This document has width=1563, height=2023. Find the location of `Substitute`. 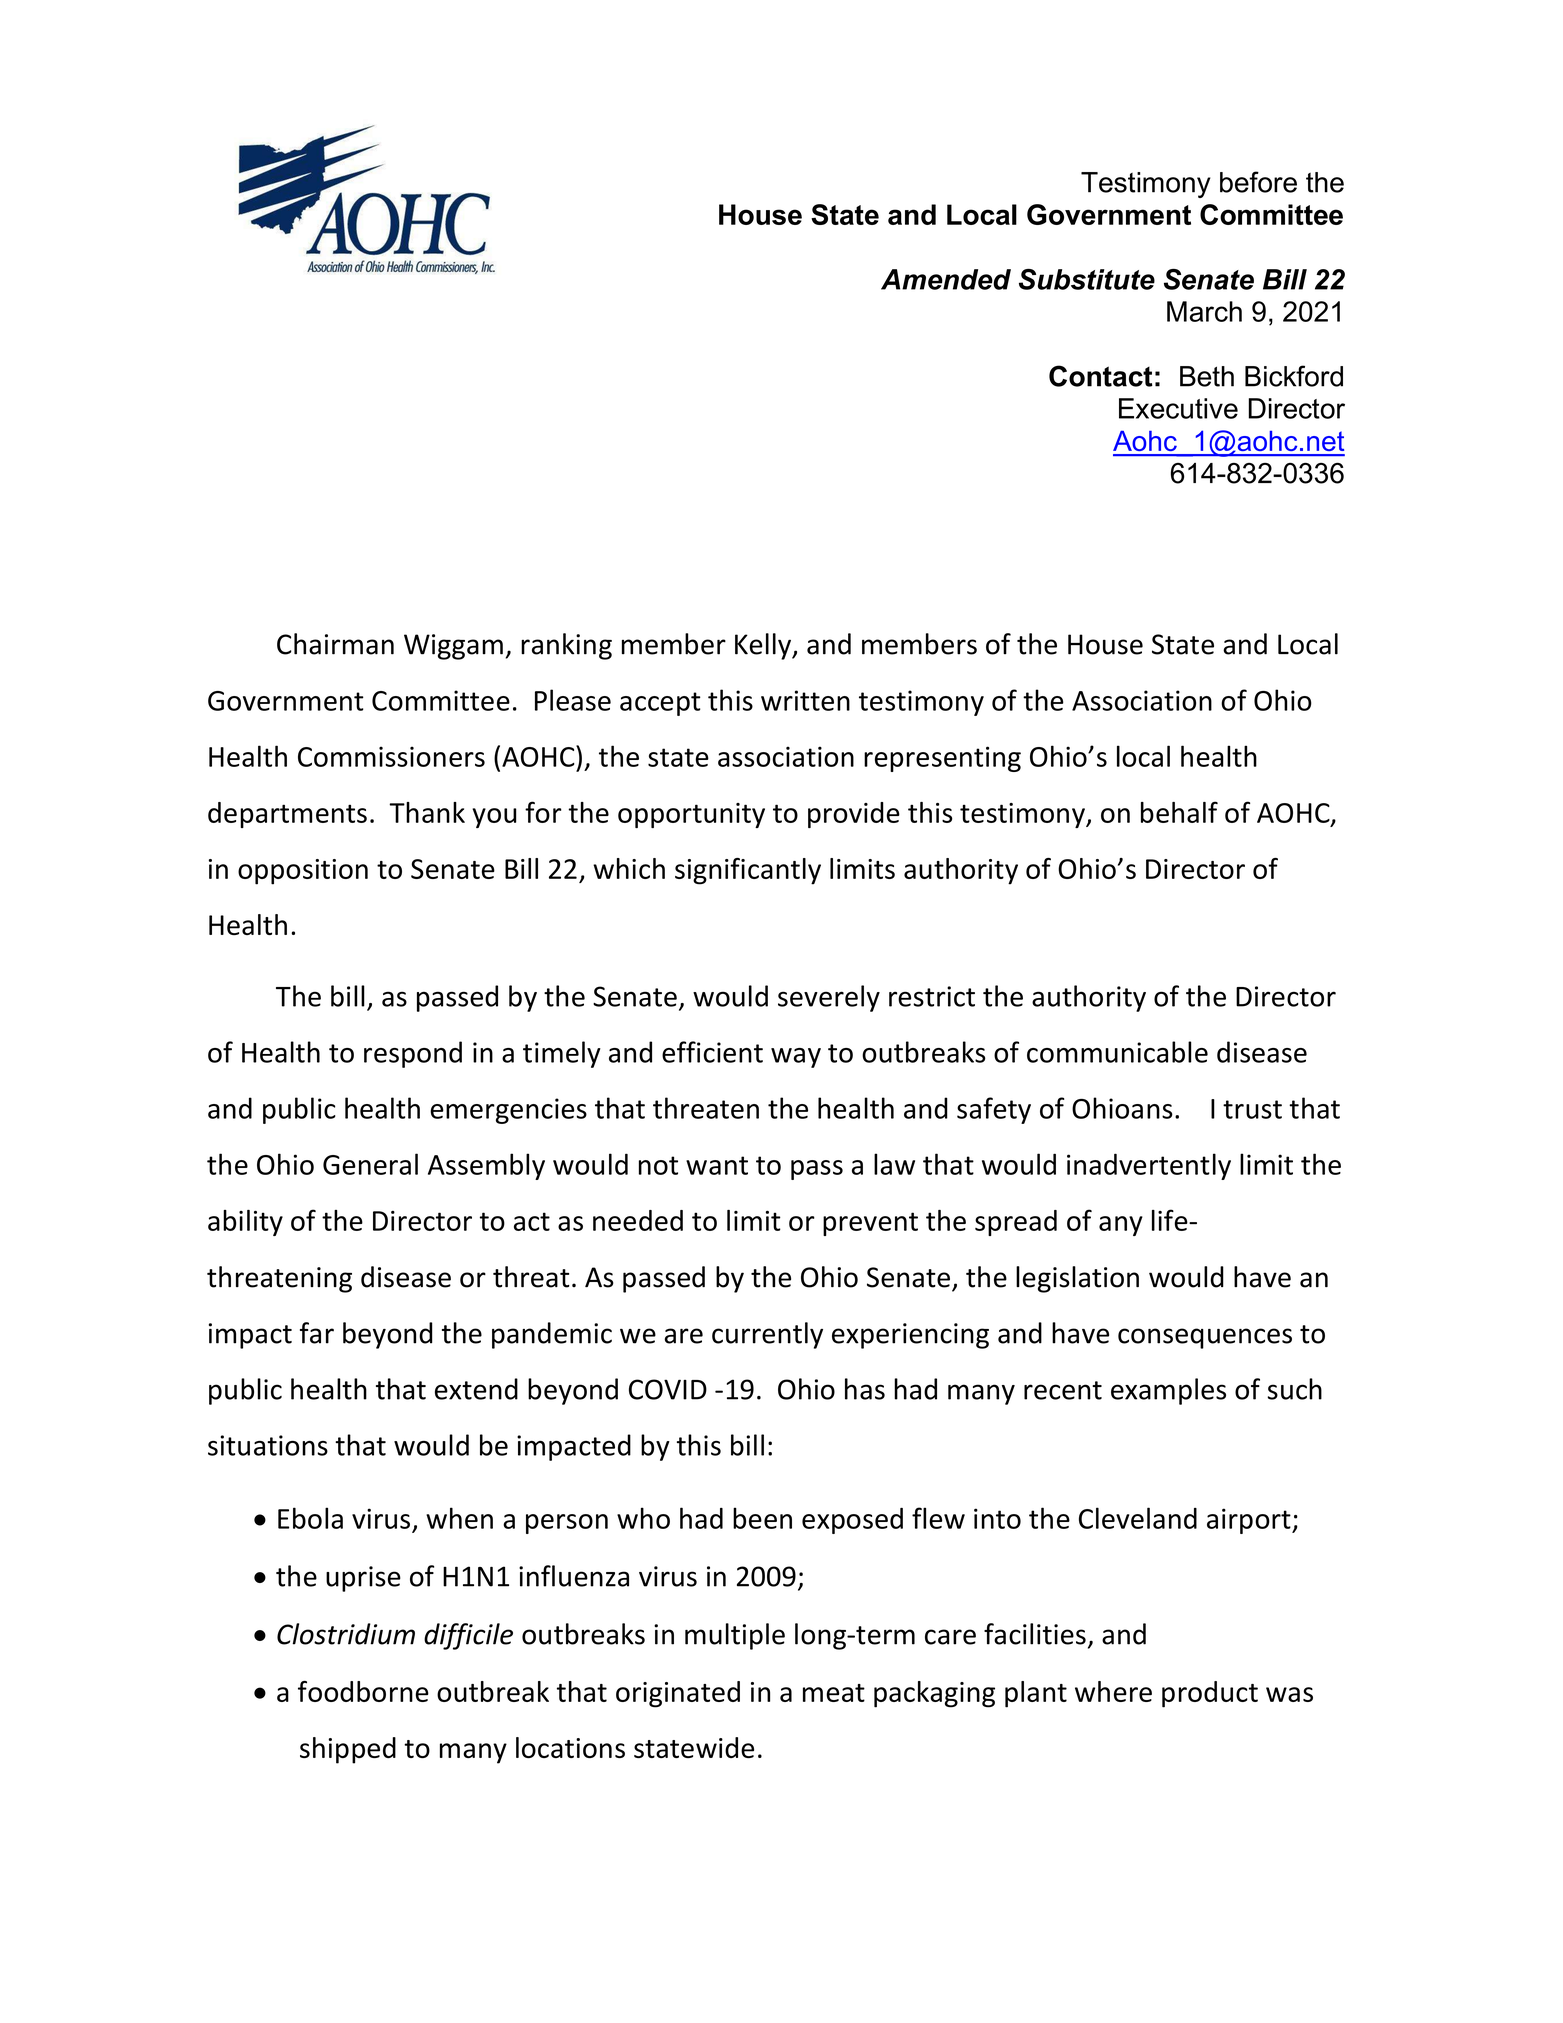

Substitute is located at coordinates (1087, 279).
